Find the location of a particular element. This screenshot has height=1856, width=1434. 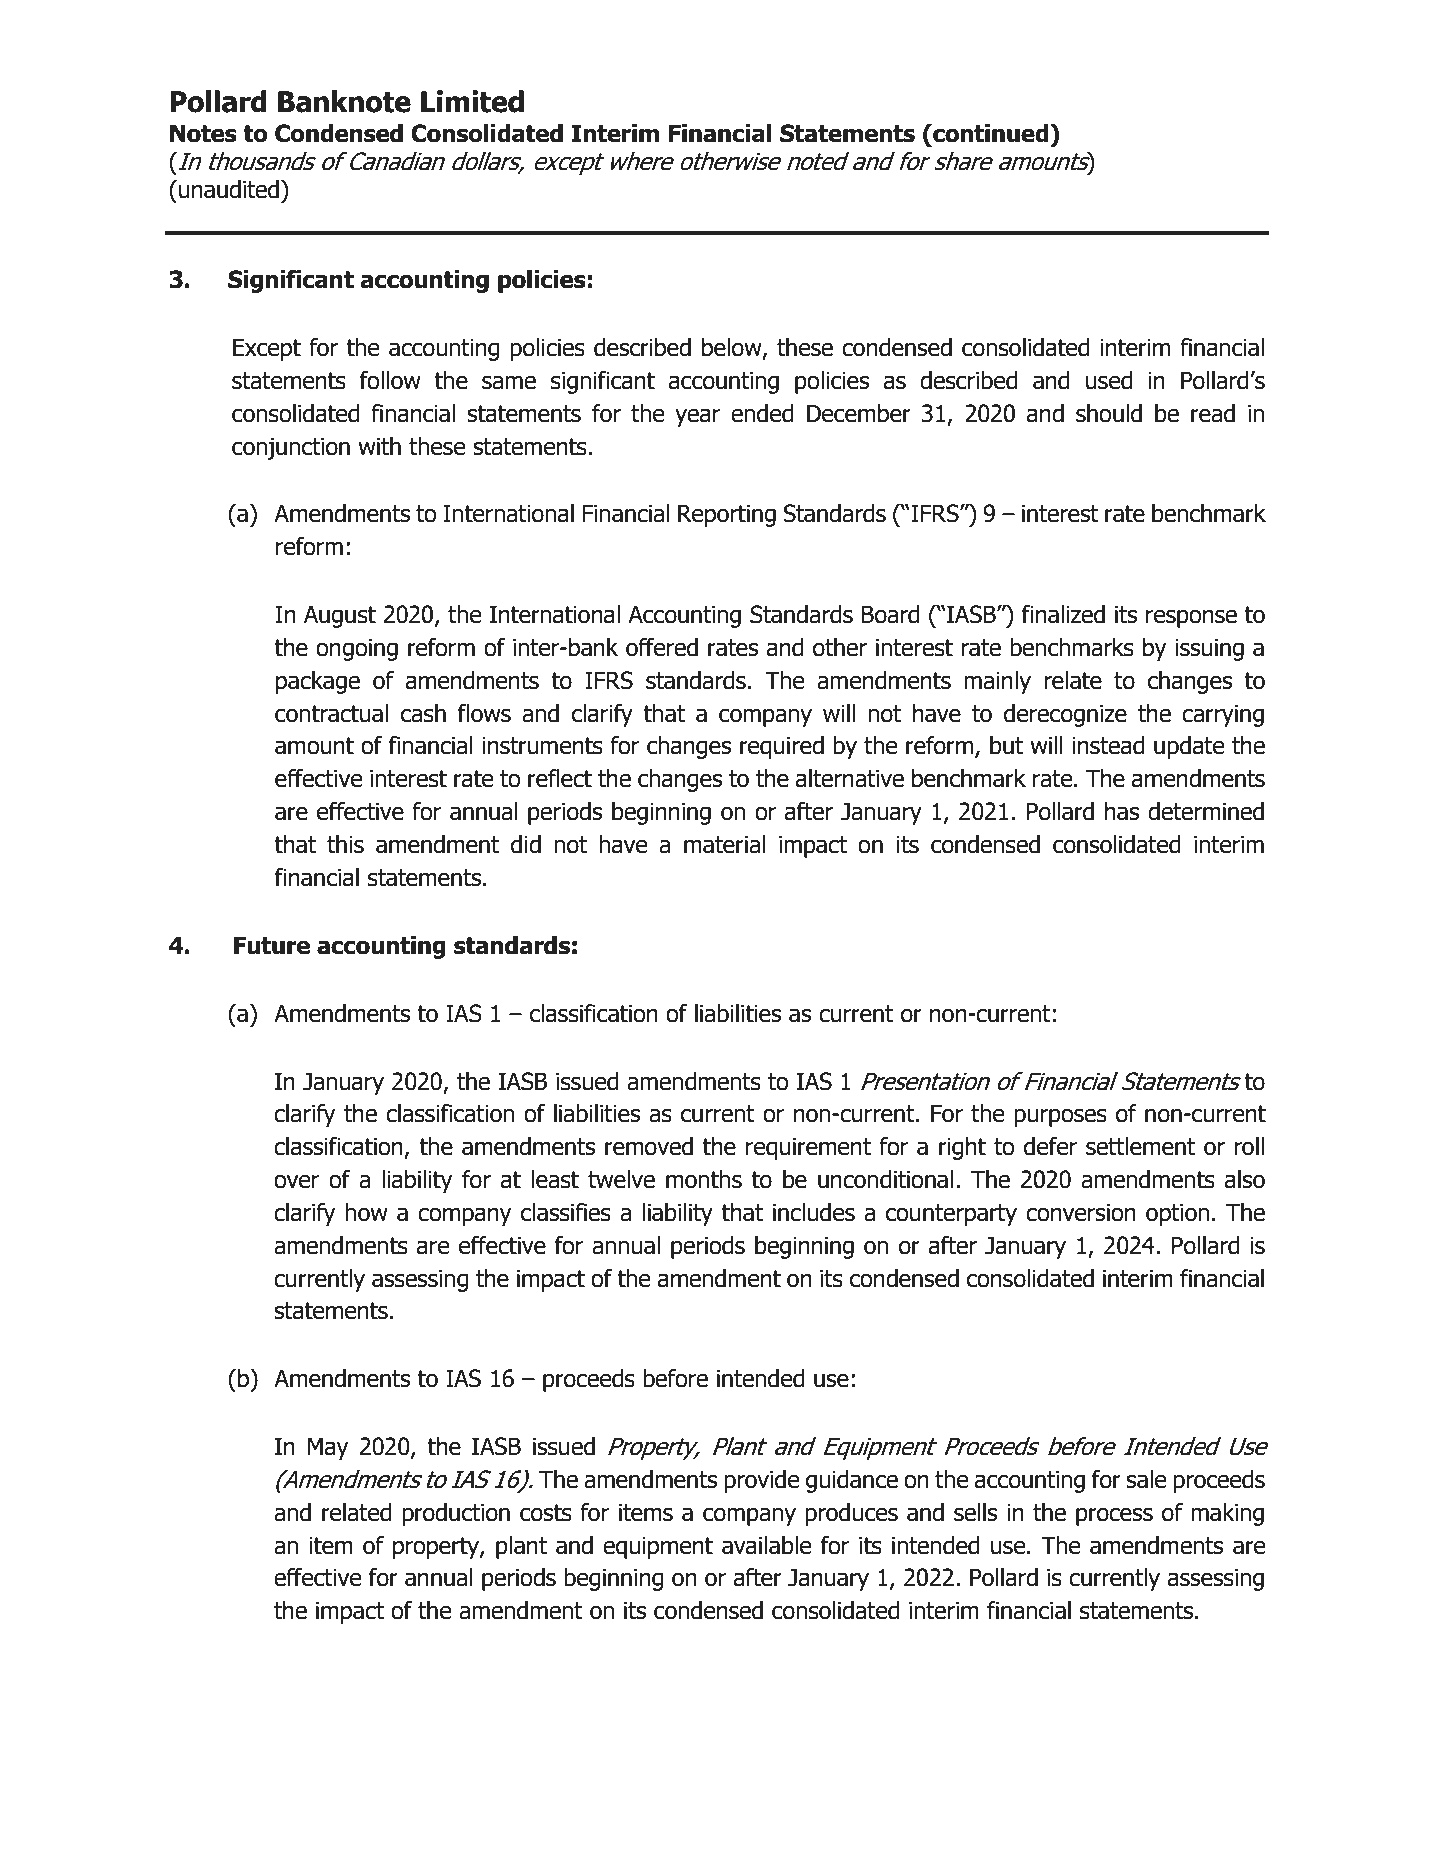

settlement is located at coordinates (1140, 1146).
